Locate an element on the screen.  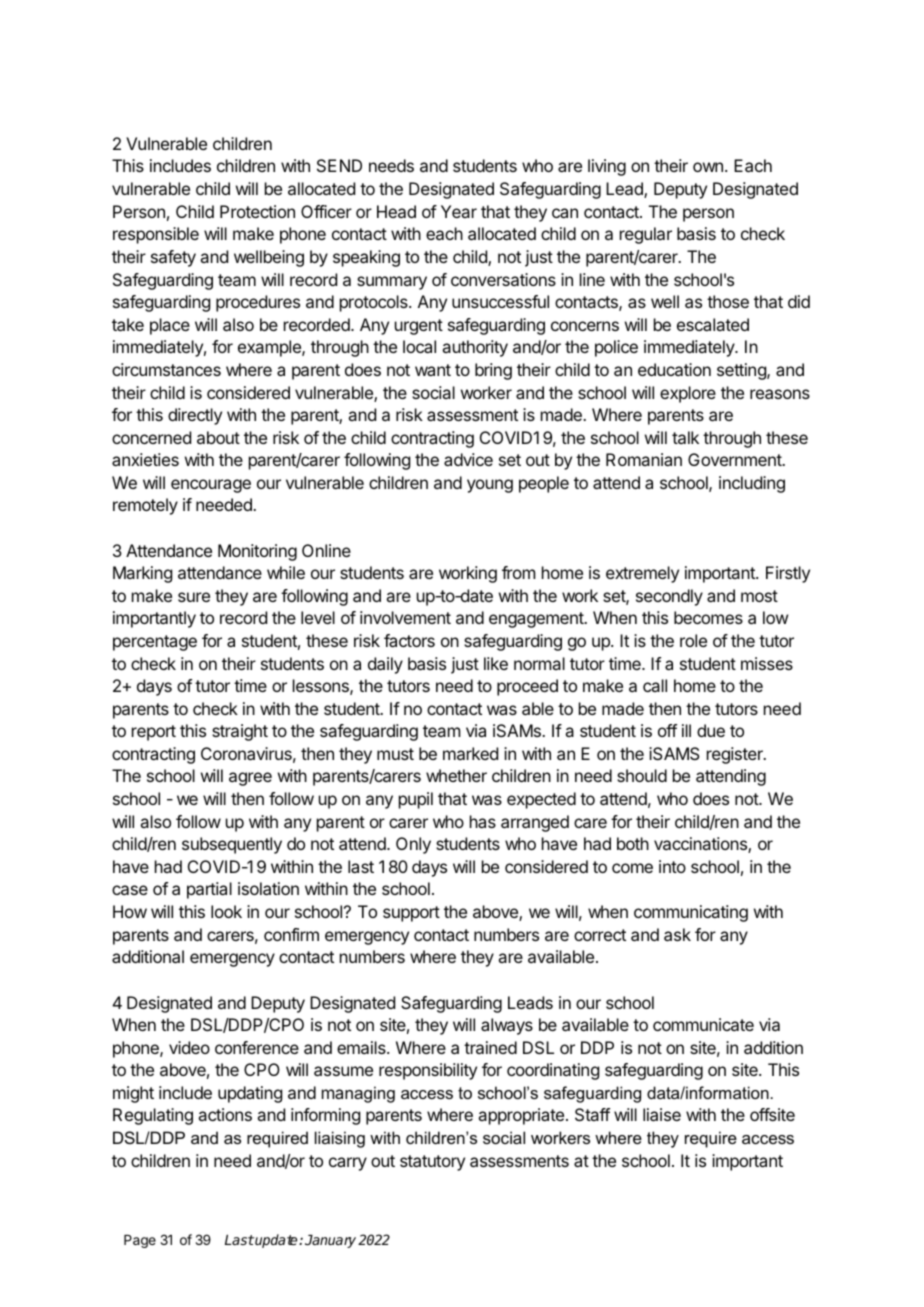
Year is located at coordinates (459, 211).
